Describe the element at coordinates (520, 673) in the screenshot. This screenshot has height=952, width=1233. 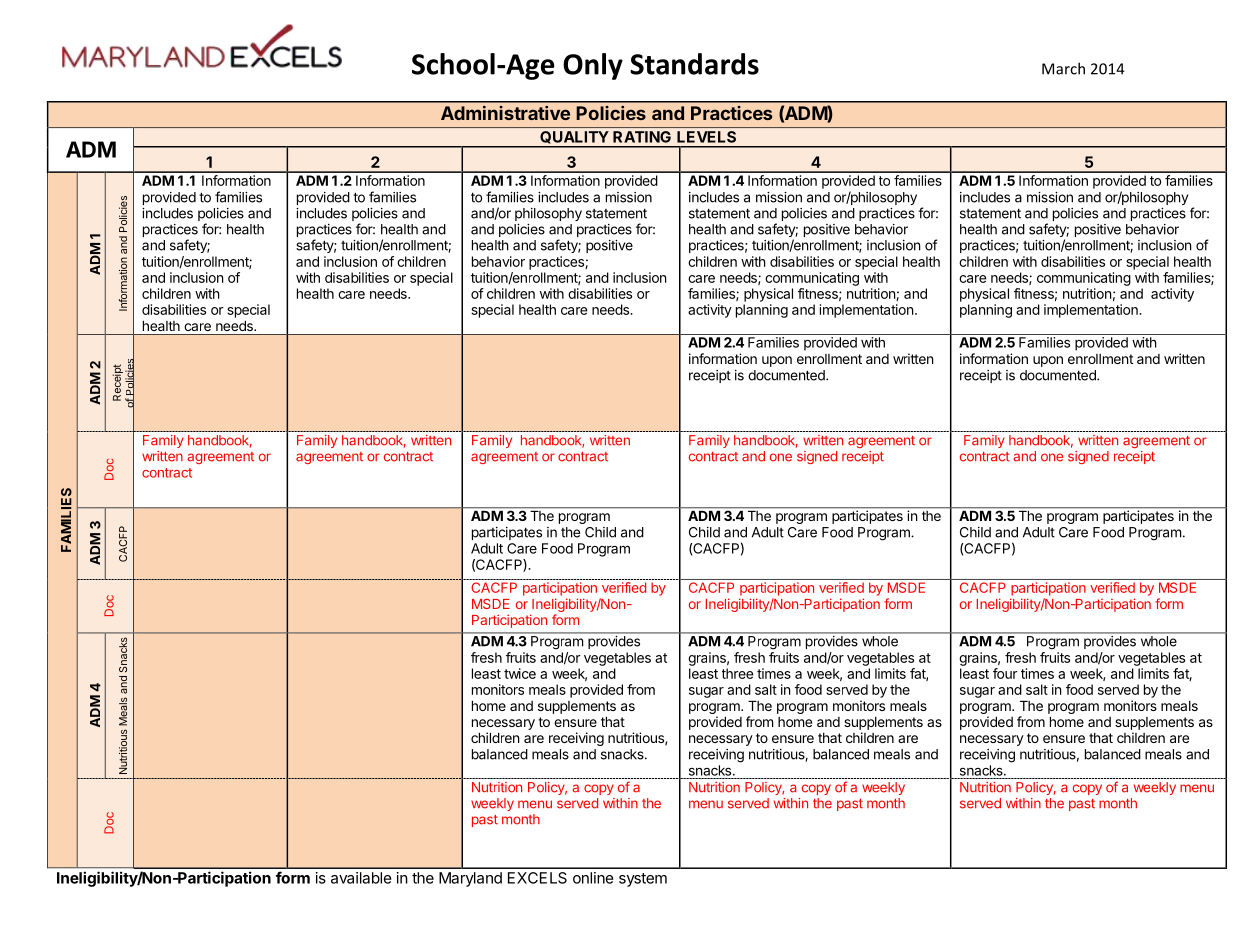
I see `twice` at that location.
